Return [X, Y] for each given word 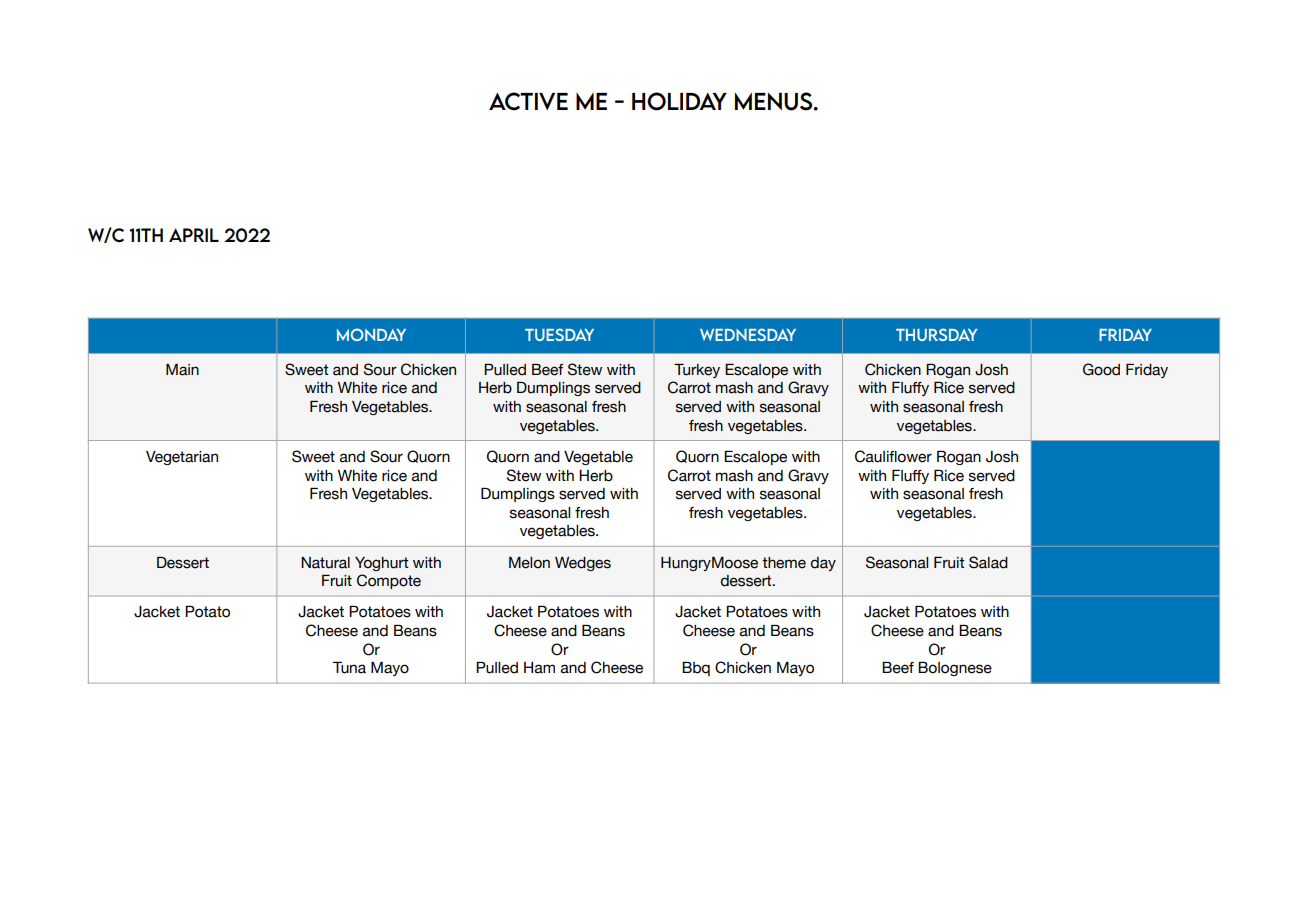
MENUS [775, 101]
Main [182, 370]
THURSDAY [937, 334]
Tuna [349, 668]
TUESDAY [559, 334]
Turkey [697, 371]
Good [1101, 369]
